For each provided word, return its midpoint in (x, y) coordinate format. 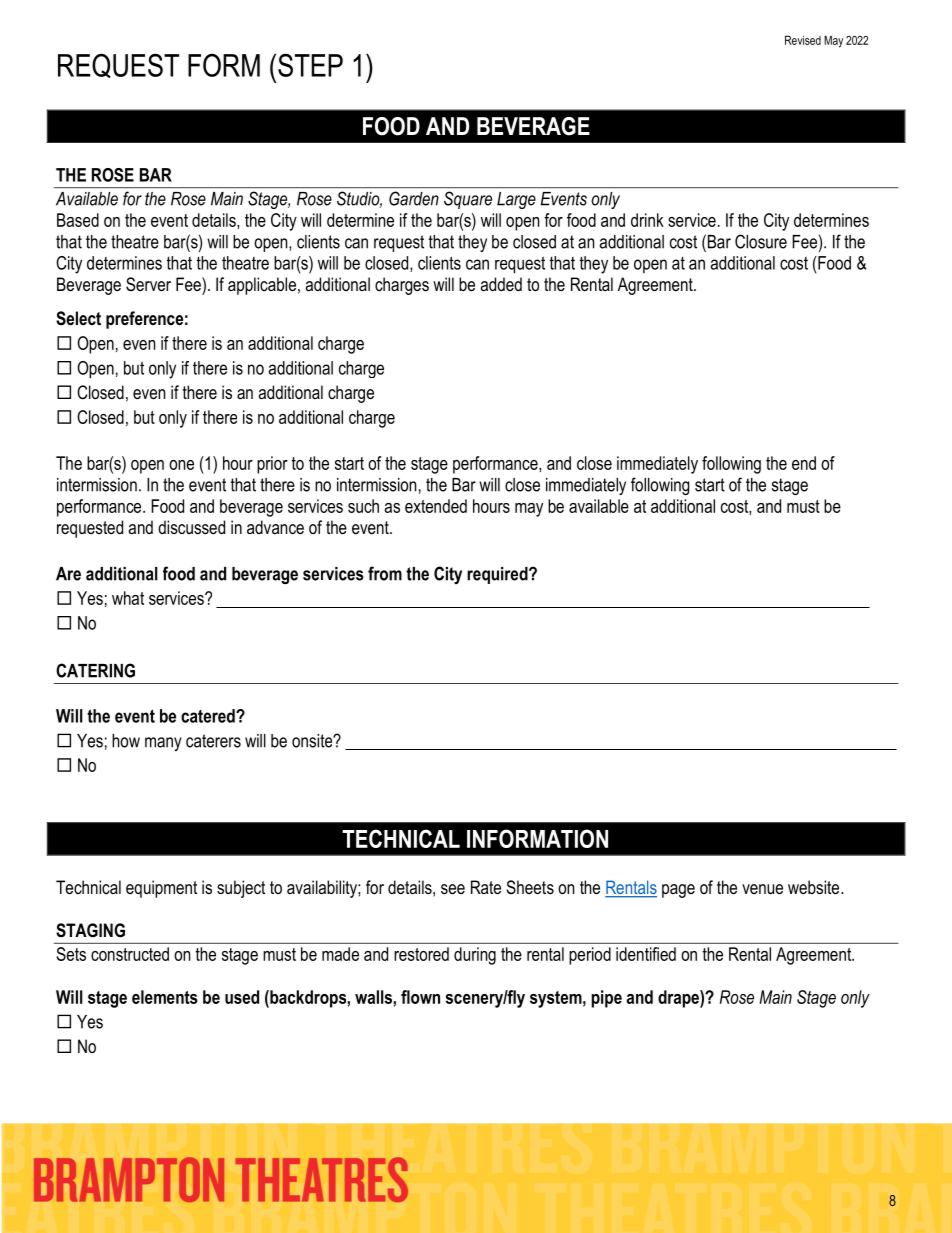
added (501, 284)
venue (762, 889)
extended (436, 506)
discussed (191, 527)
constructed (130, 954)
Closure (761, 241)
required (498, 575)
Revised (803, 40)
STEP (310, 65)
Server (148, 284)
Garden (414, 198)
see (453, 889)
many (163, 744)
